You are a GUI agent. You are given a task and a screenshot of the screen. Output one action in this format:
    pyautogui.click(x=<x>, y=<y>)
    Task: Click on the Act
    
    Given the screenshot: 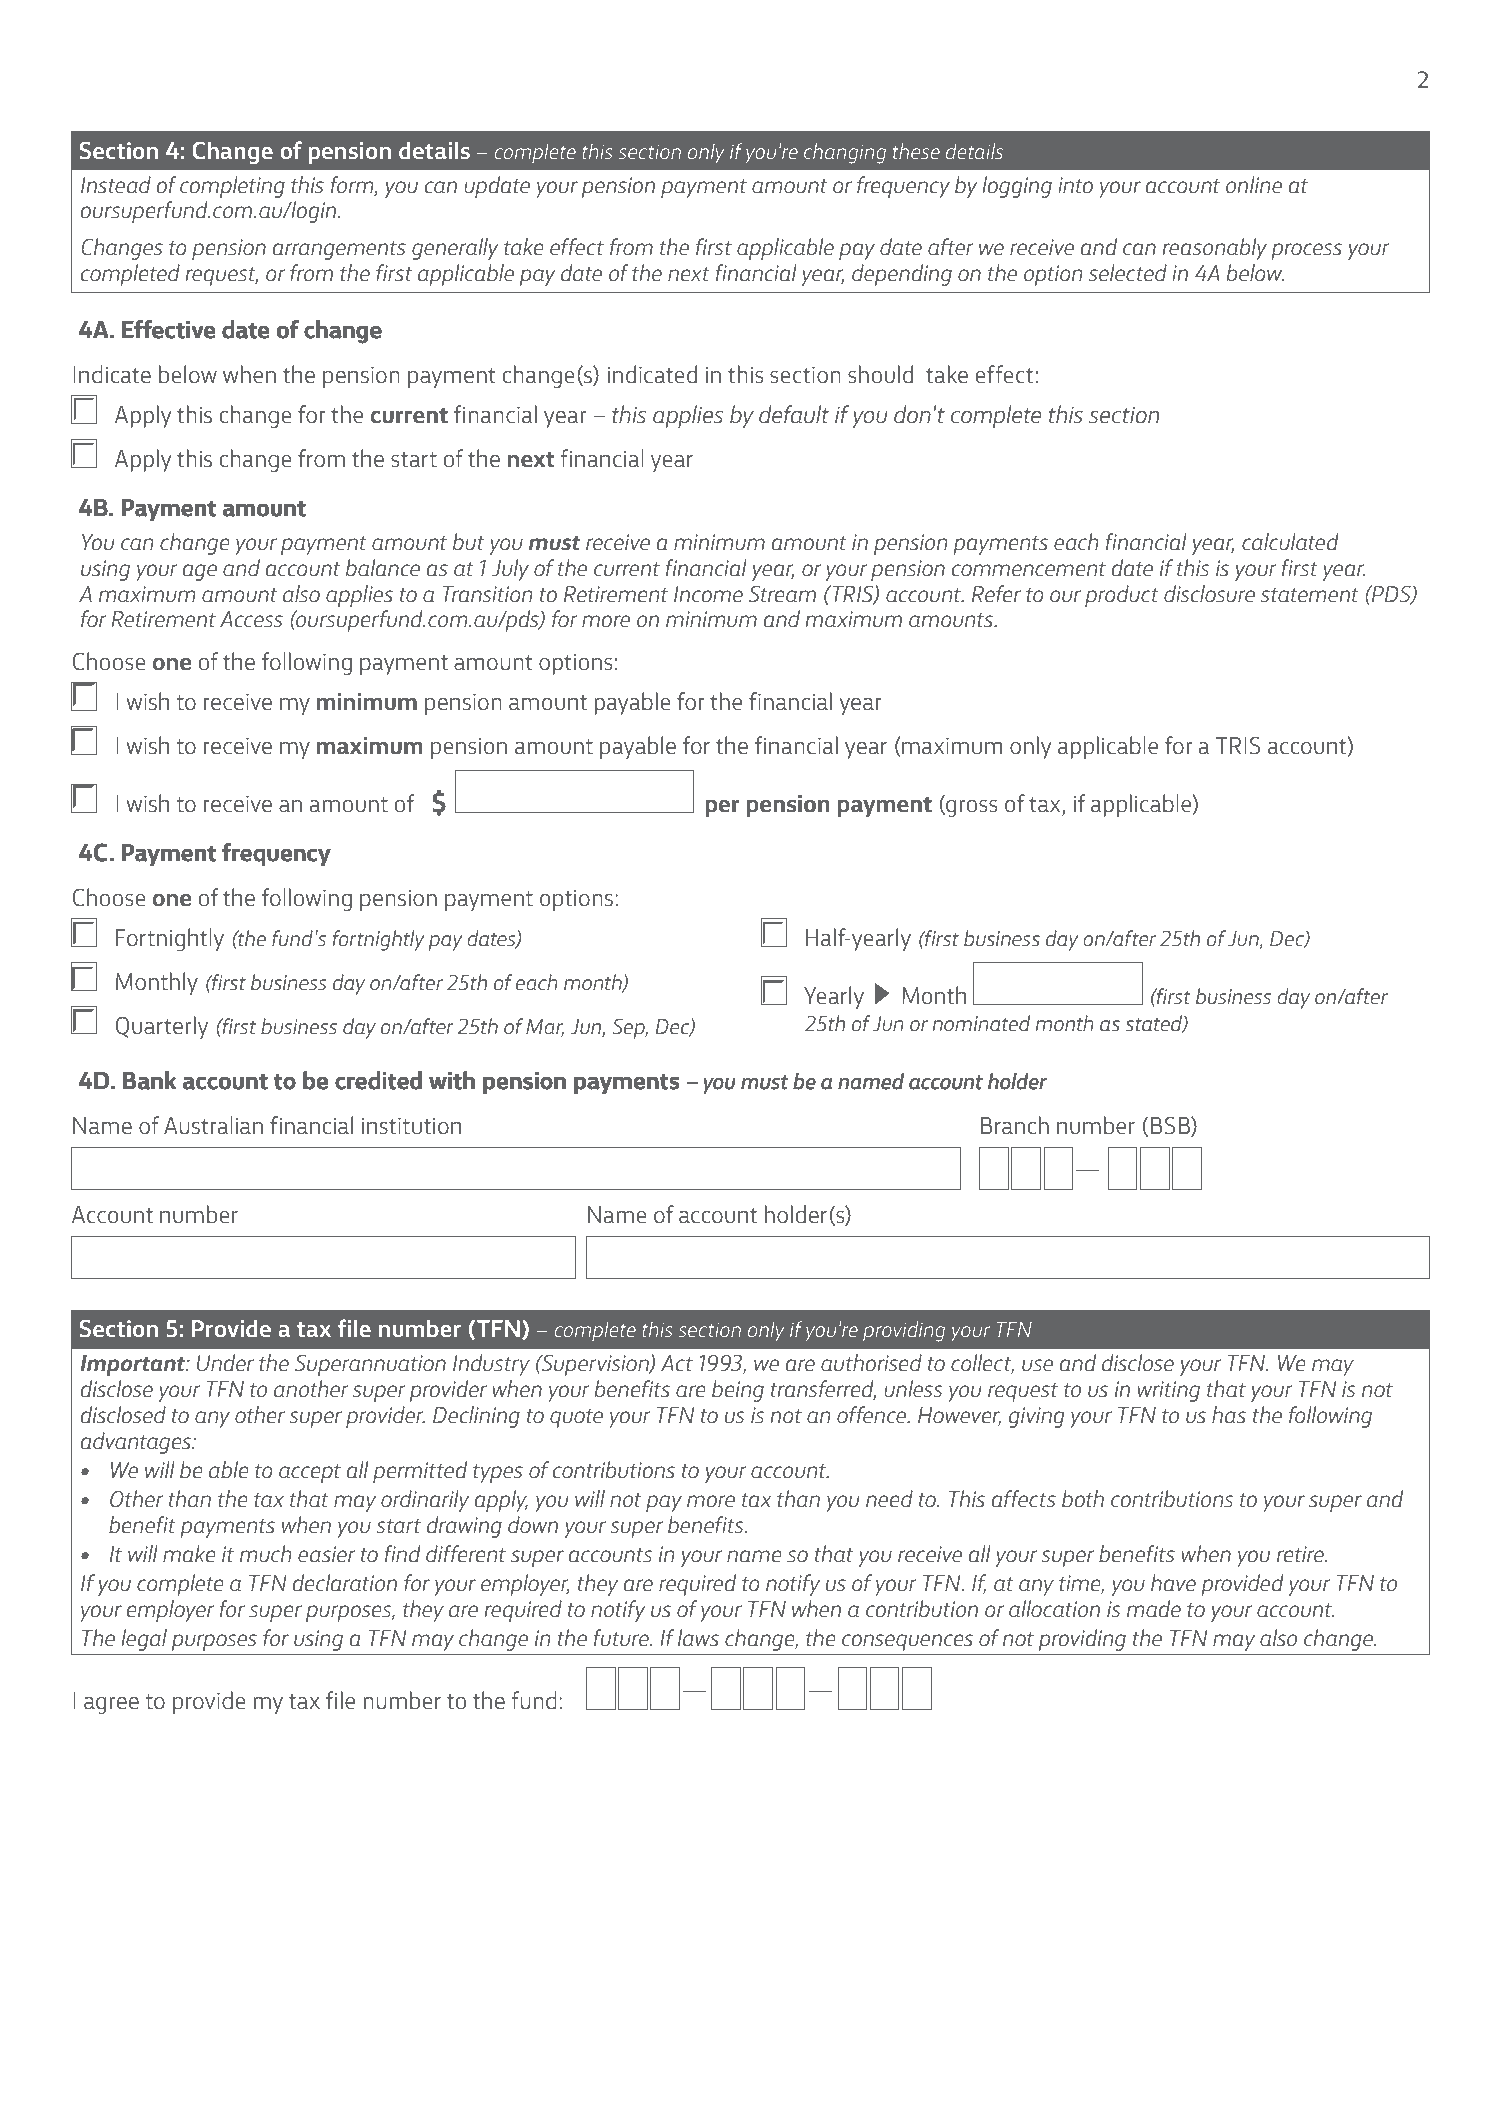 What is the action you would take?
    pyautogui.click(x=677, y=1363)
